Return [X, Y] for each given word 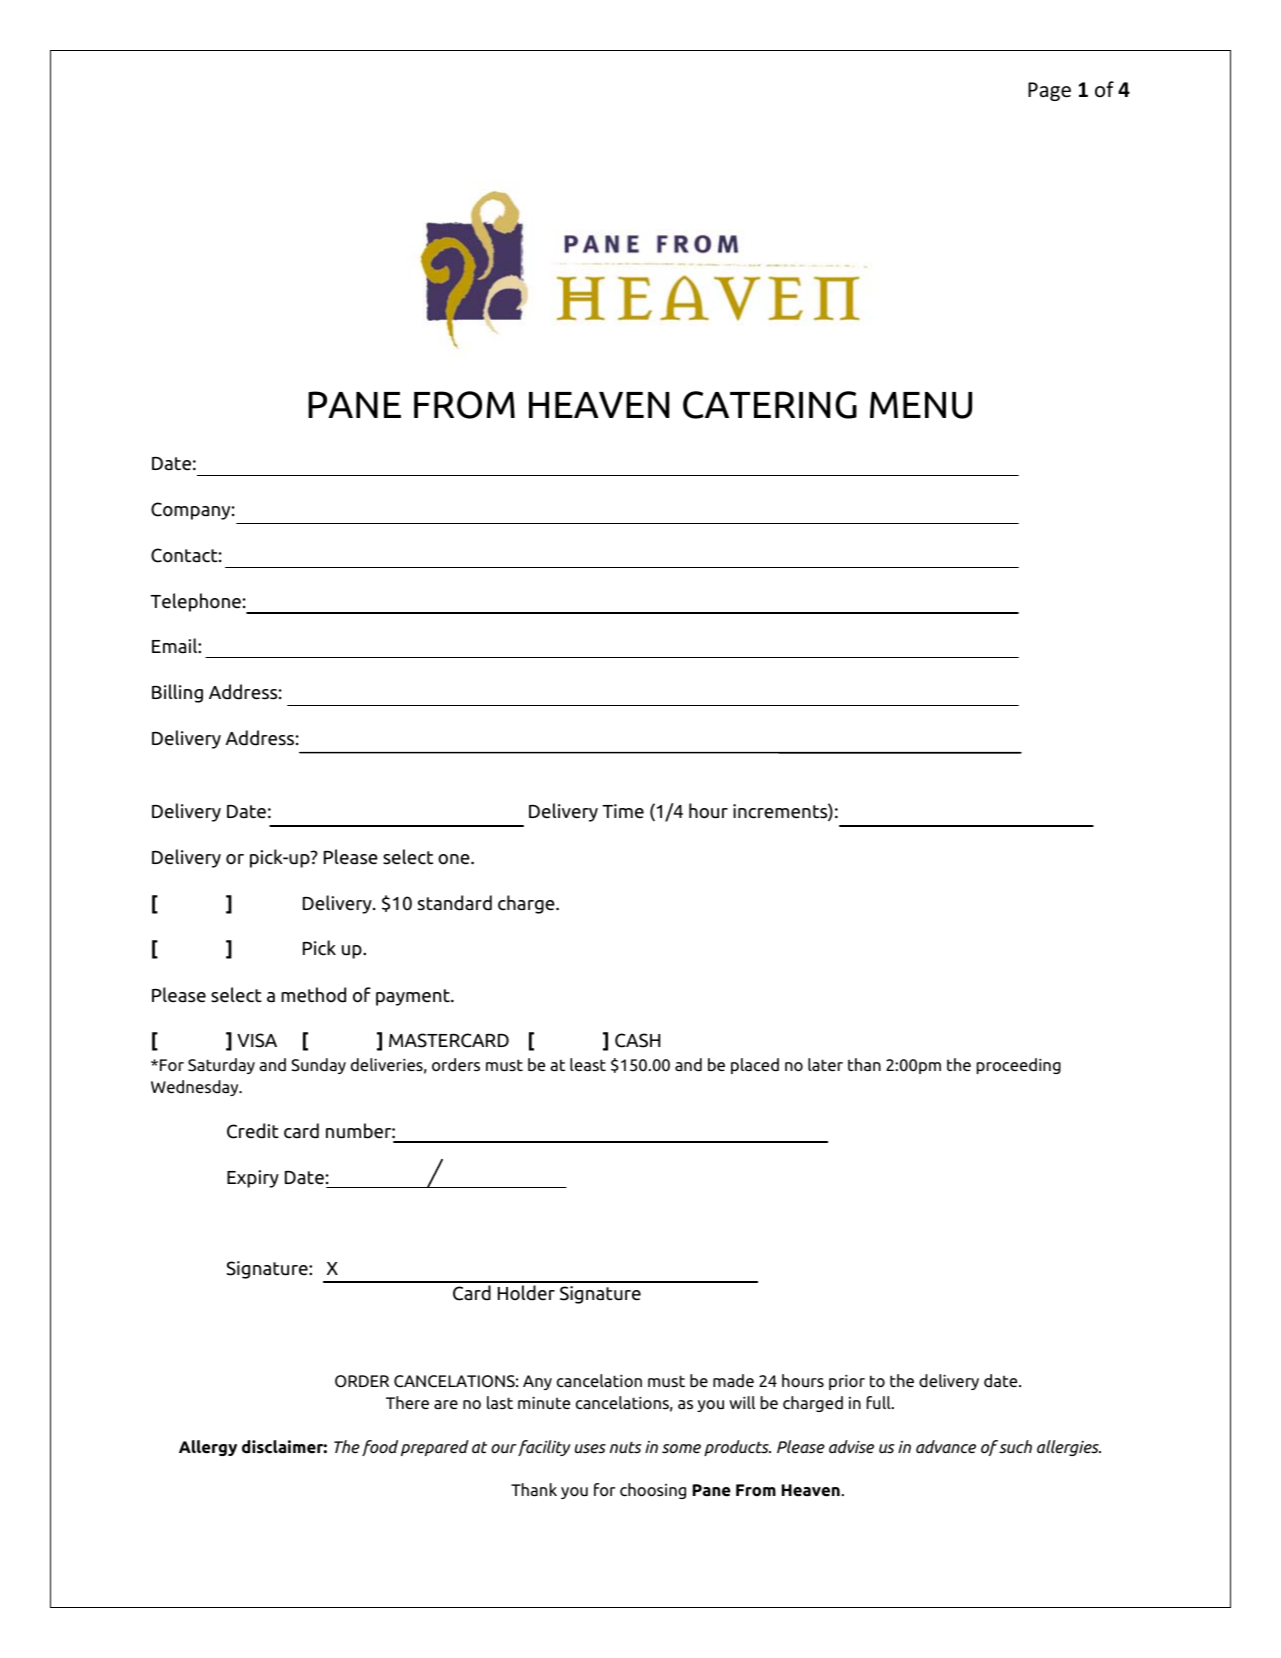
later [825, 1064]
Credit [253, 1131]
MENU [921, 405]
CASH [637, 1040]
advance [946, 1446]
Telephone [195, 602]
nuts [626, 1447]
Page [1049, 91]
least [588, 1064]
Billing [177, 693]
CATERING [770, 405]
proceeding [1019, 1066]
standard [455, 903]
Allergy [208, 1448]
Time [623, 811]
